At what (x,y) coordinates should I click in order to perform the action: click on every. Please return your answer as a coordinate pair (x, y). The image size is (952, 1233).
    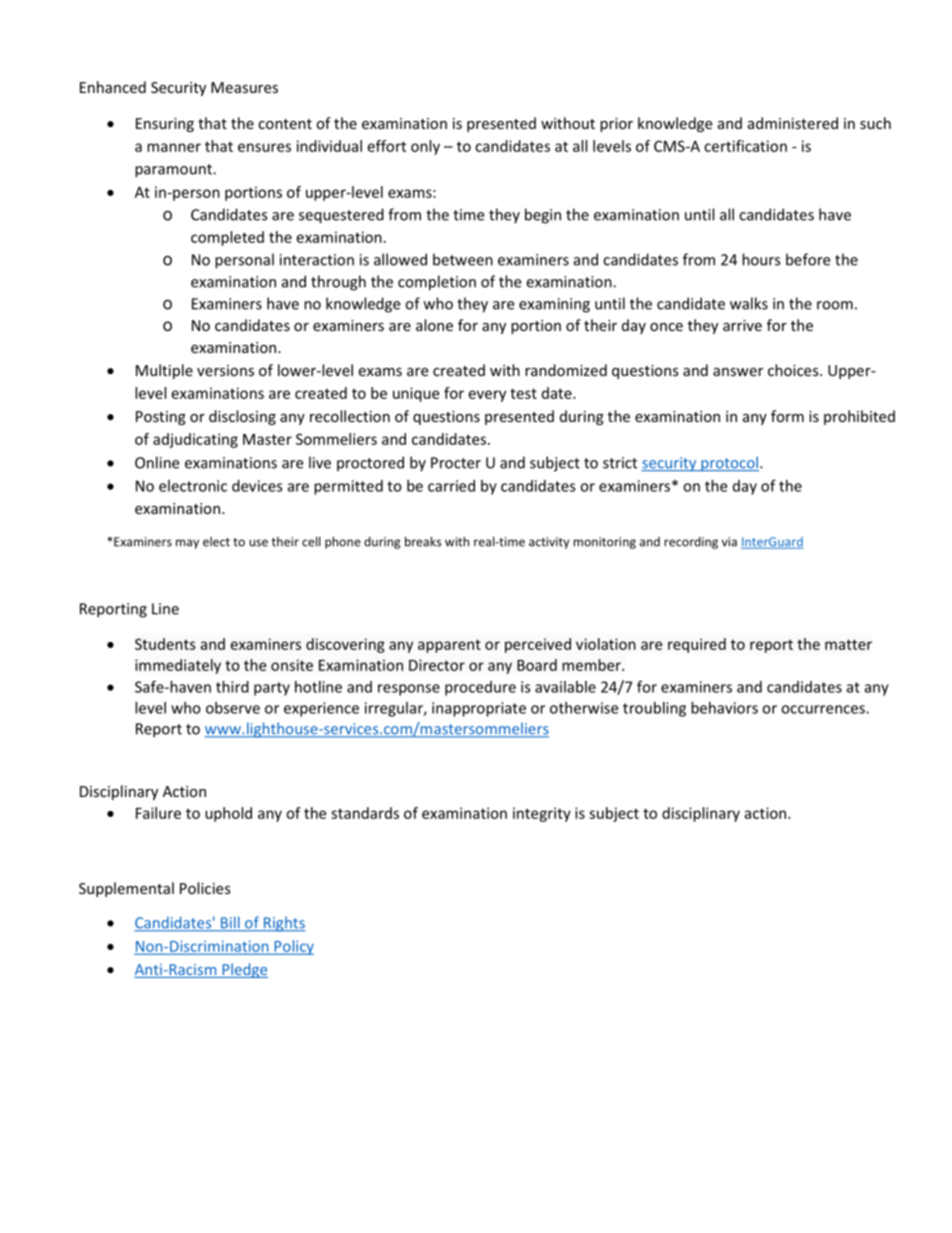
    Looking at the image, I should click on (487, 396).
